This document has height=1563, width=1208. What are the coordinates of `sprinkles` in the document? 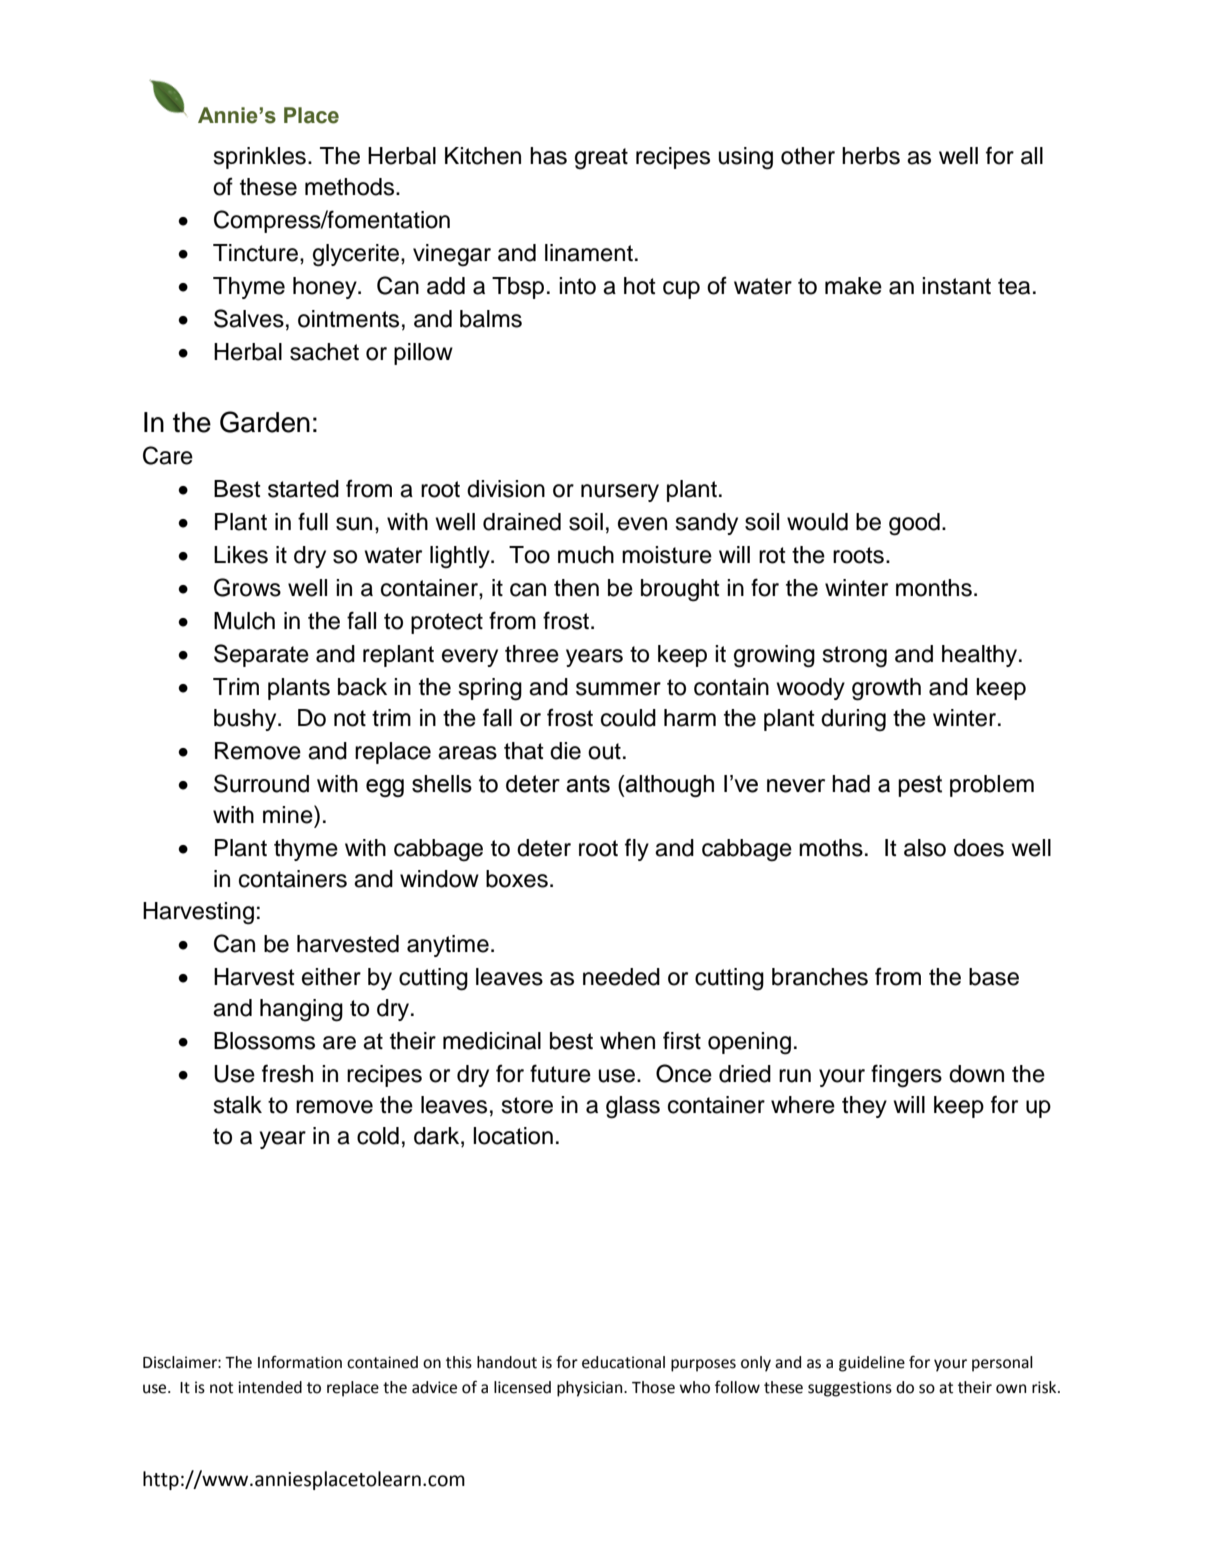 It's located at (259, 158).
